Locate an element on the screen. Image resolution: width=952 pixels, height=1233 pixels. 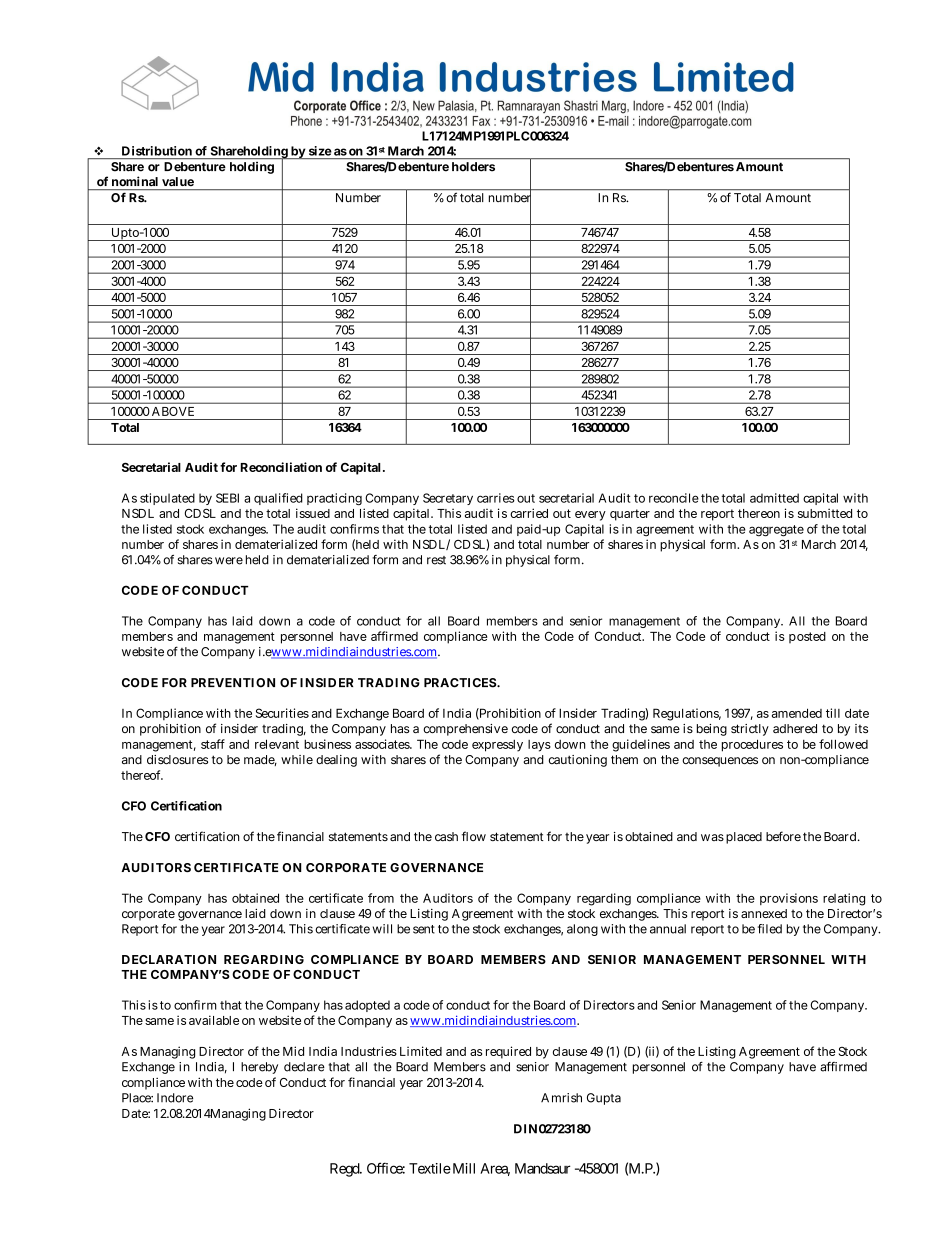
posted is located at coordinates (807, 637).
